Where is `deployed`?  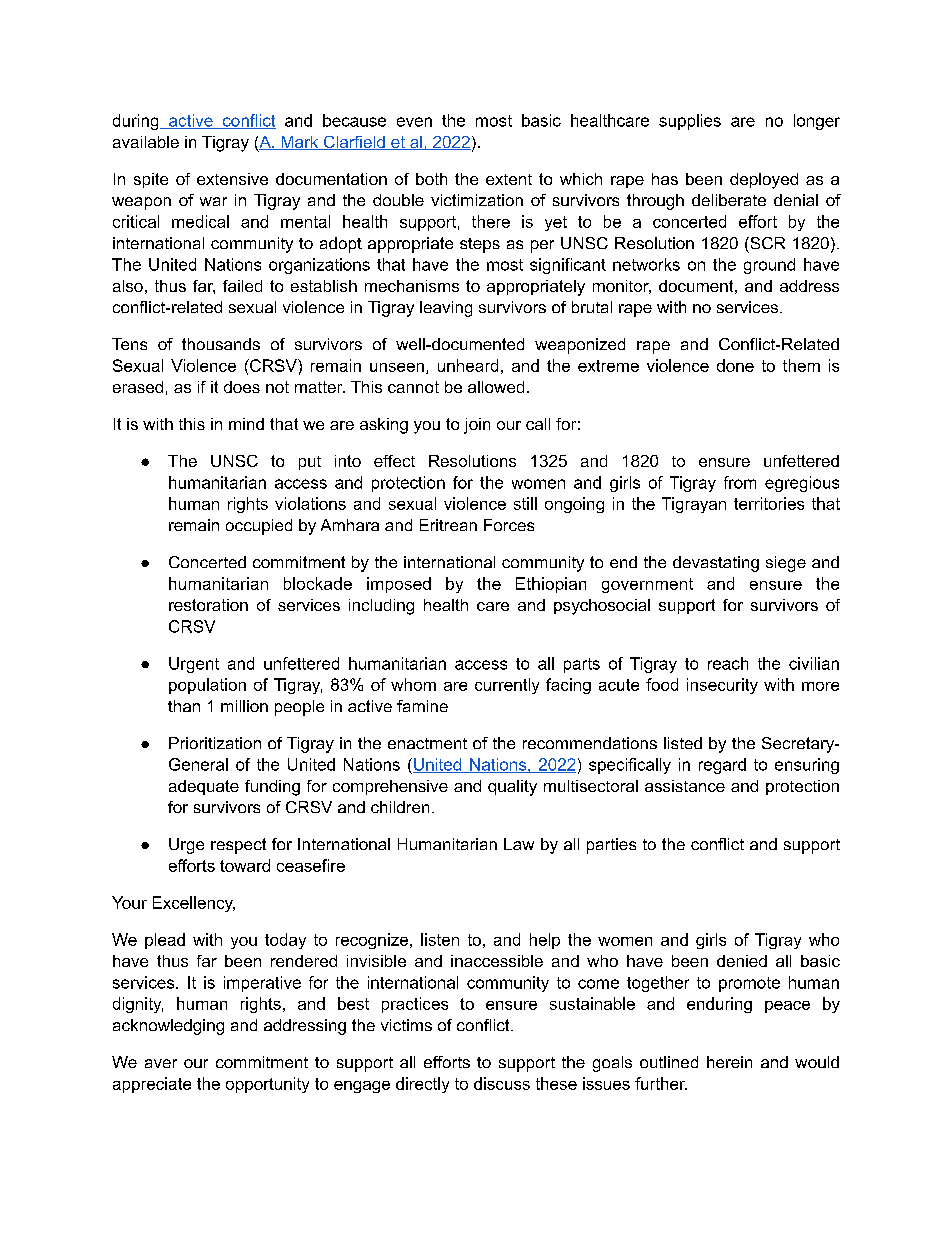
deployed is located at coordinates (764, 181).
